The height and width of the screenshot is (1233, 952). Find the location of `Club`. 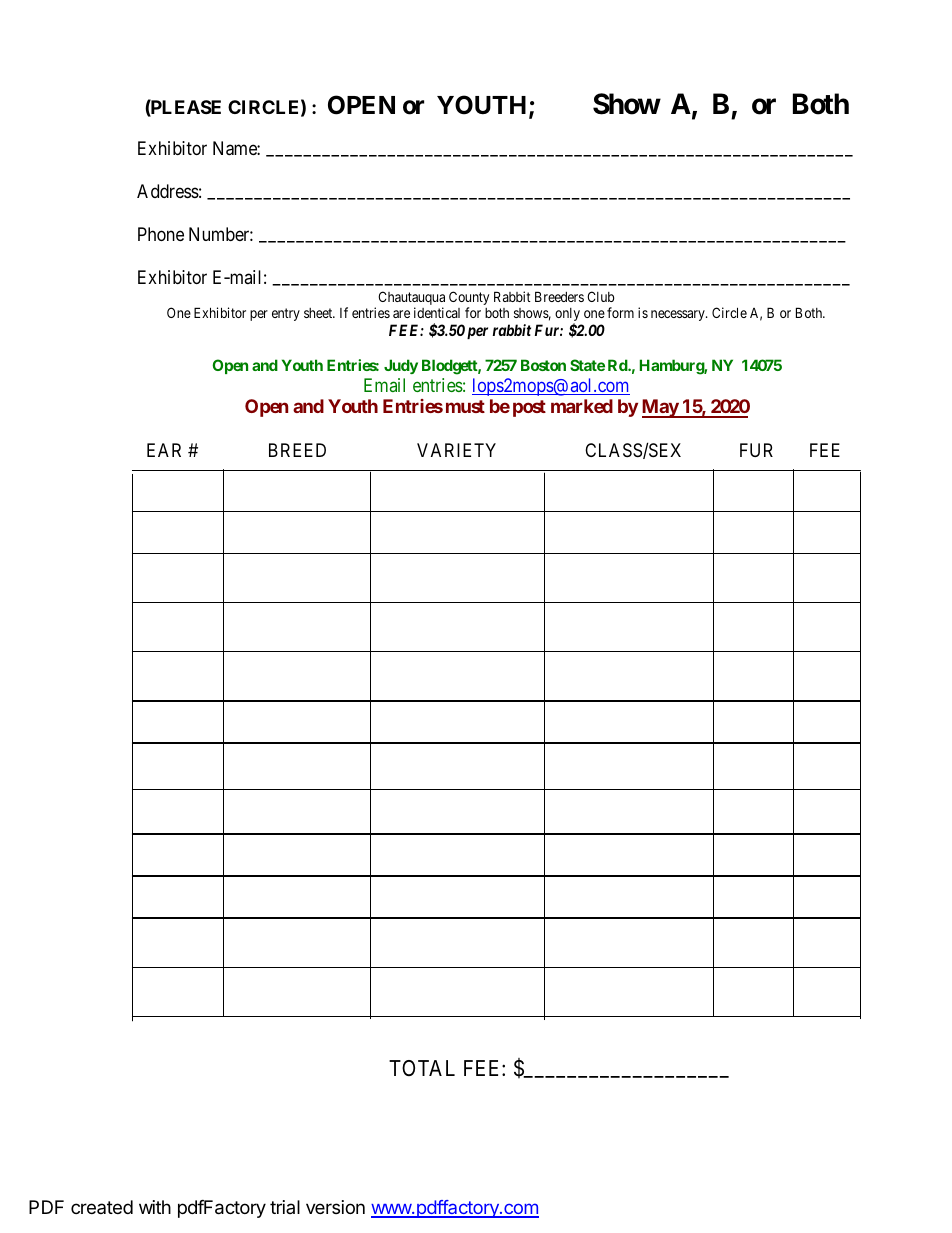

Club is located at coordinates (600, 296).
